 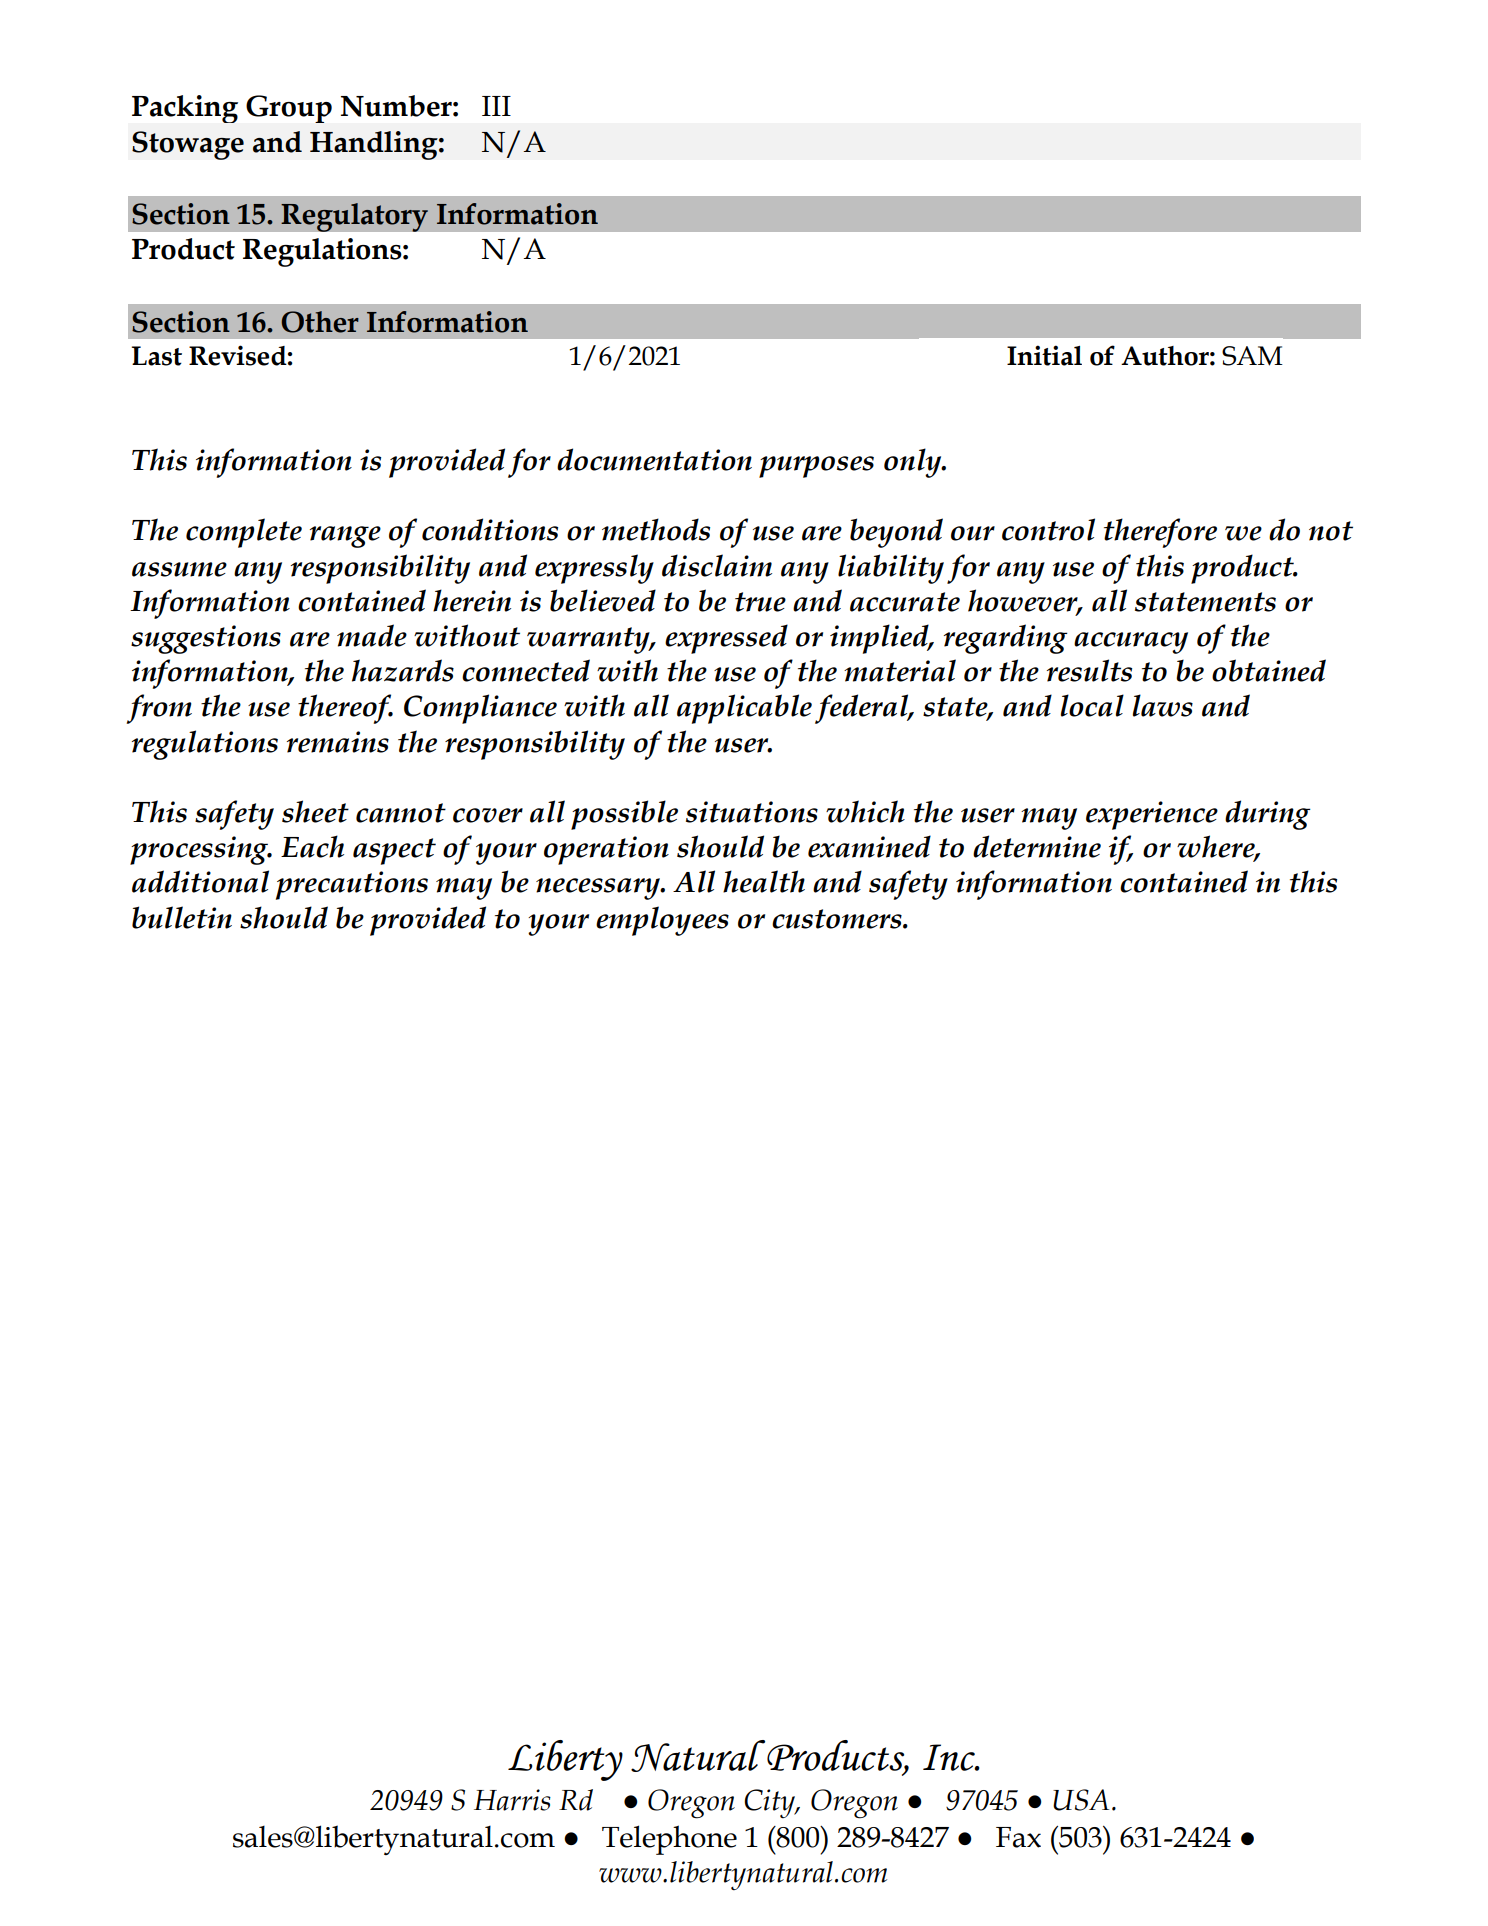 I want to click on precautions, so click(x=352, y=885).
